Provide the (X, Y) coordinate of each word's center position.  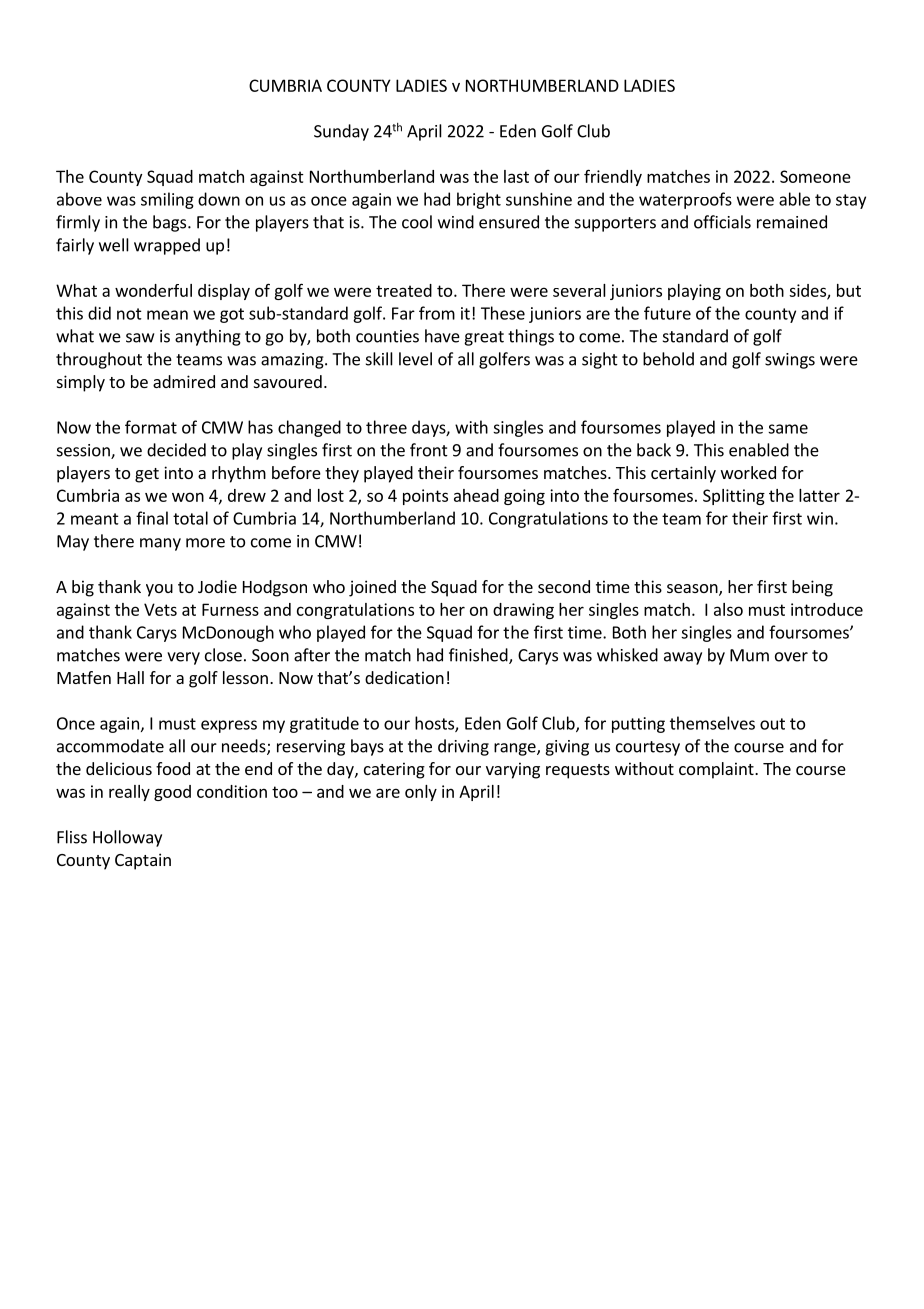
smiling (167, 200)
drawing (523, 611)
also (728, 609)
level (415, 359)
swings (790, 361)
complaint (717, 770)
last (516, 176)
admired (184, 381)
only (421, 793)
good (172, 793)
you (159, 590)
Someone (815, 176)
